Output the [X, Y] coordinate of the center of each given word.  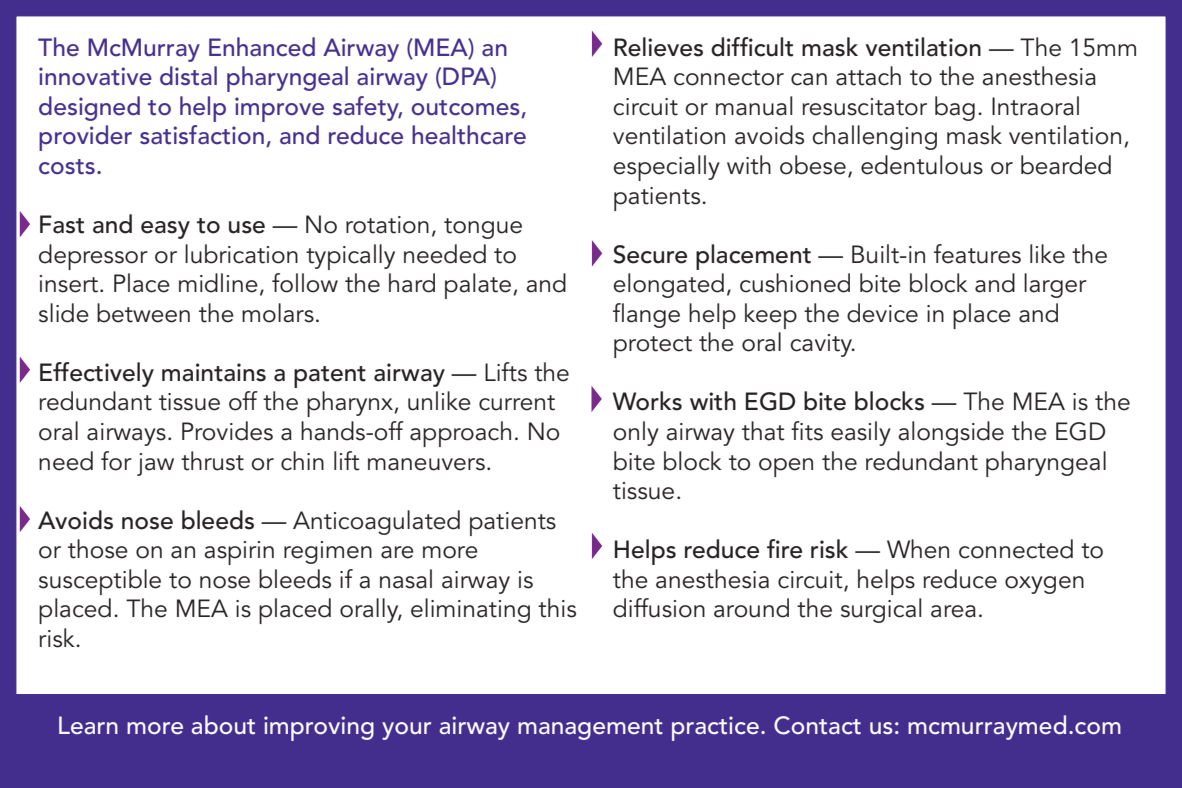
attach [868, 76]
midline [218, 283]
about [223, 725]
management [590, 729]
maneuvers [426, 464]
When [918, 549]
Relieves [659, 47]
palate [478, 286]
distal [188, 76]
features [977, 254]
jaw [155, 464]
